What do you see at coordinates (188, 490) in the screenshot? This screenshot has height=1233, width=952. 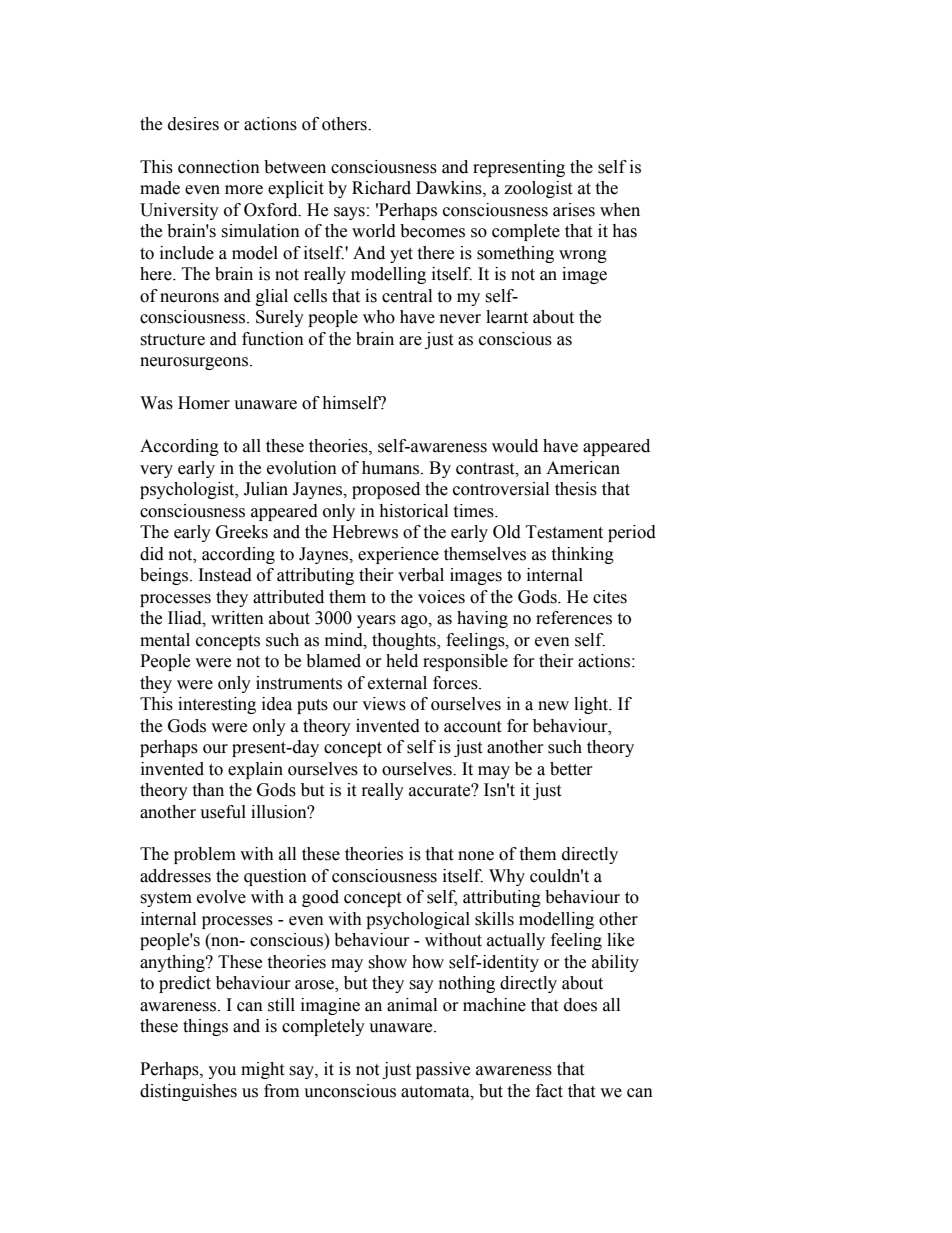 I see `psychologist` at bounding box center [188, 490].
